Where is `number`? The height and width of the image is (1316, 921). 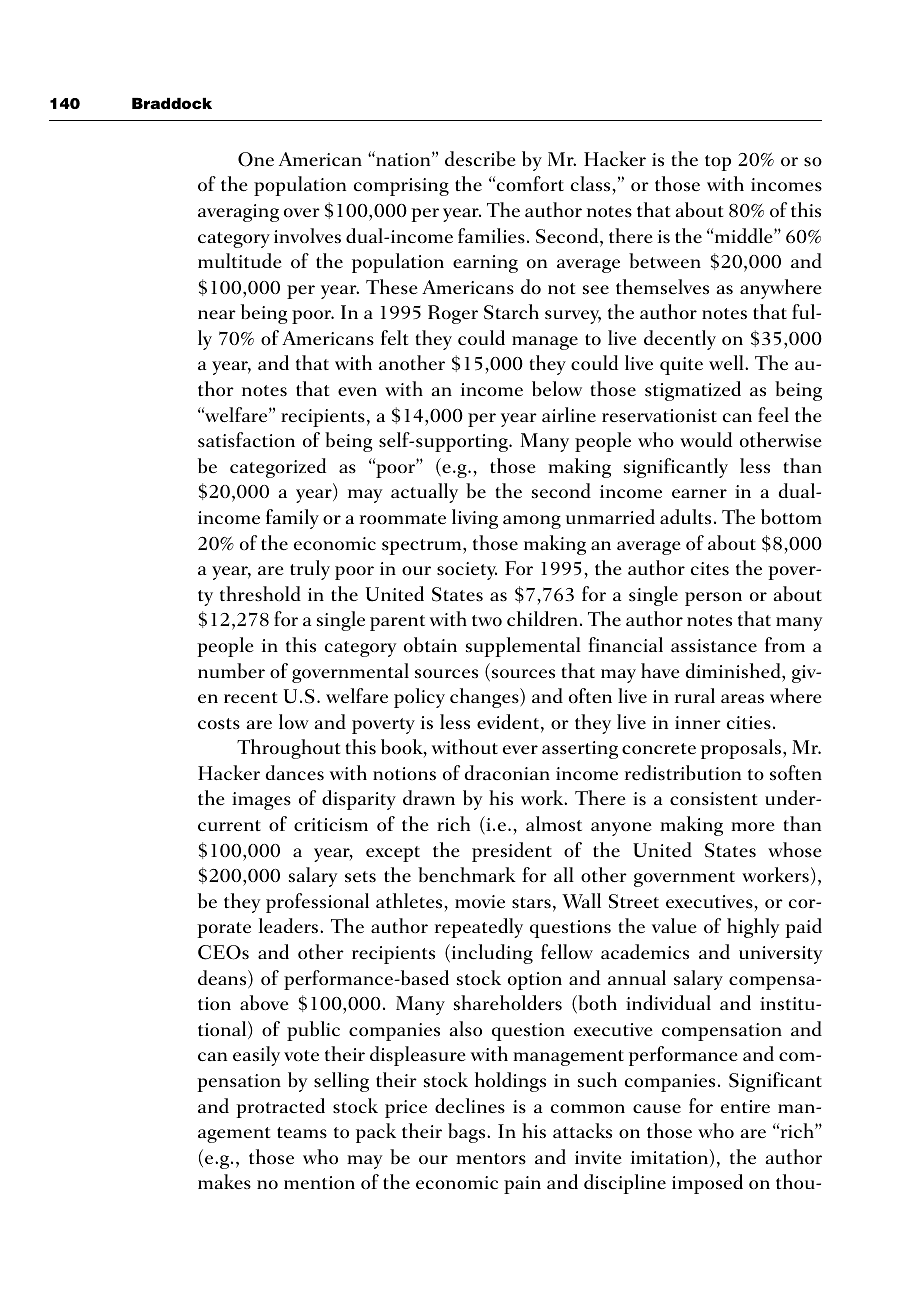
number is located at coordinates (231, 671).
